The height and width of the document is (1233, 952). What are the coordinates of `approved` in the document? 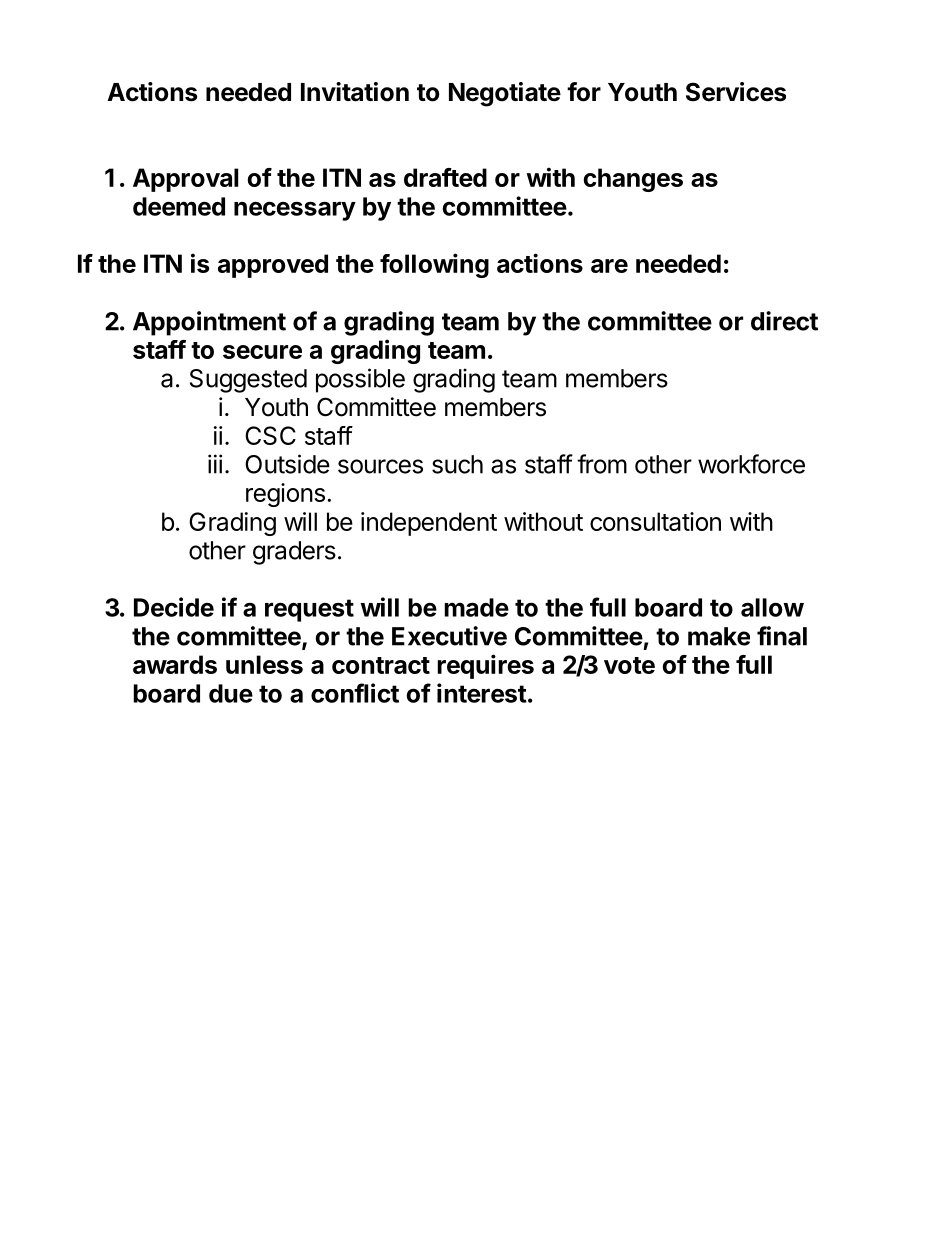 It's located at (273, 266).
